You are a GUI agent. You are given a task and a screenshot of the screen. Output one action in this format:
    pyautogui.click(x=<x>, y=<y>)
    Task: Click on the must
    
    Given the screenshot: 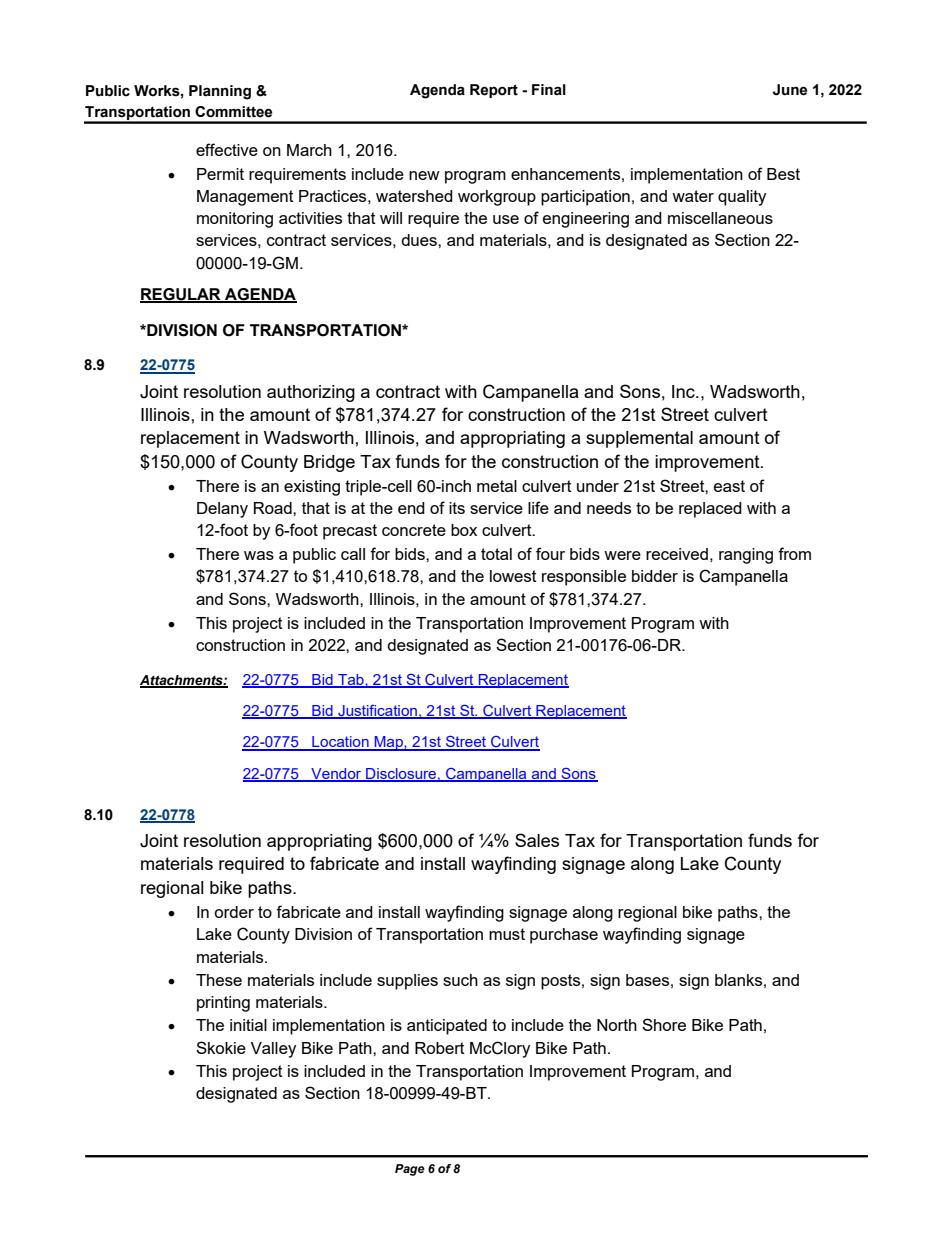 What is the action you would take?
    pyautogui.click(x=507, y=934)
